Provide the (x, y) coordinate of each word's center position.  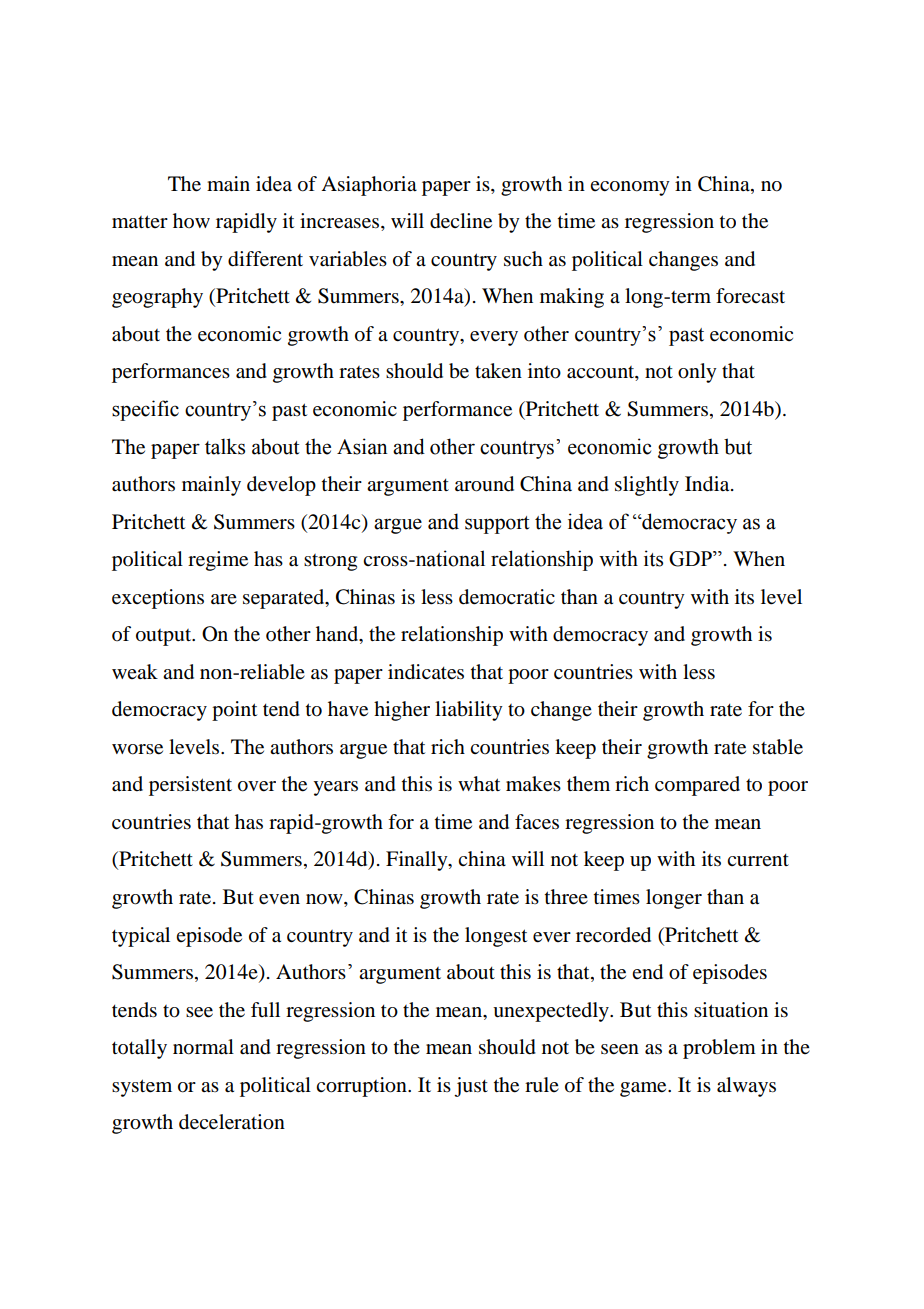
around (484, 484)
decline (461, 221)
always (746, 1087)
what (479, 784)
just (471, 1087)
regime (218, 561)
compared (697, 786)
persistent (190, 786)
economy (630, 188)
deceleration (232, 1122)
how (191, 221)
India (708, 484)
